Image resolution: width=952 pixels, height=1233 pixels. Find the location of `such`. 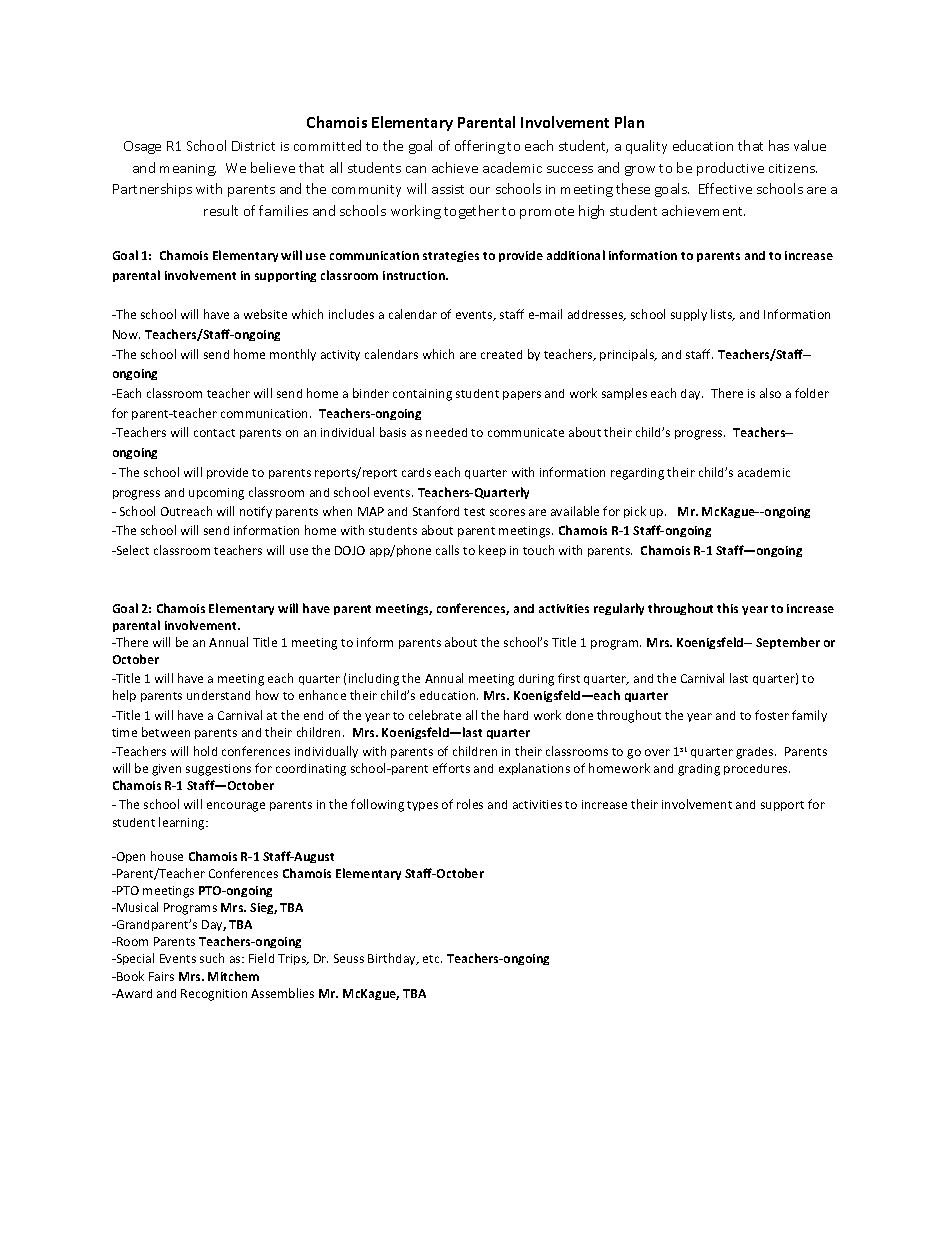

such is located at coordinates (212, 958).
